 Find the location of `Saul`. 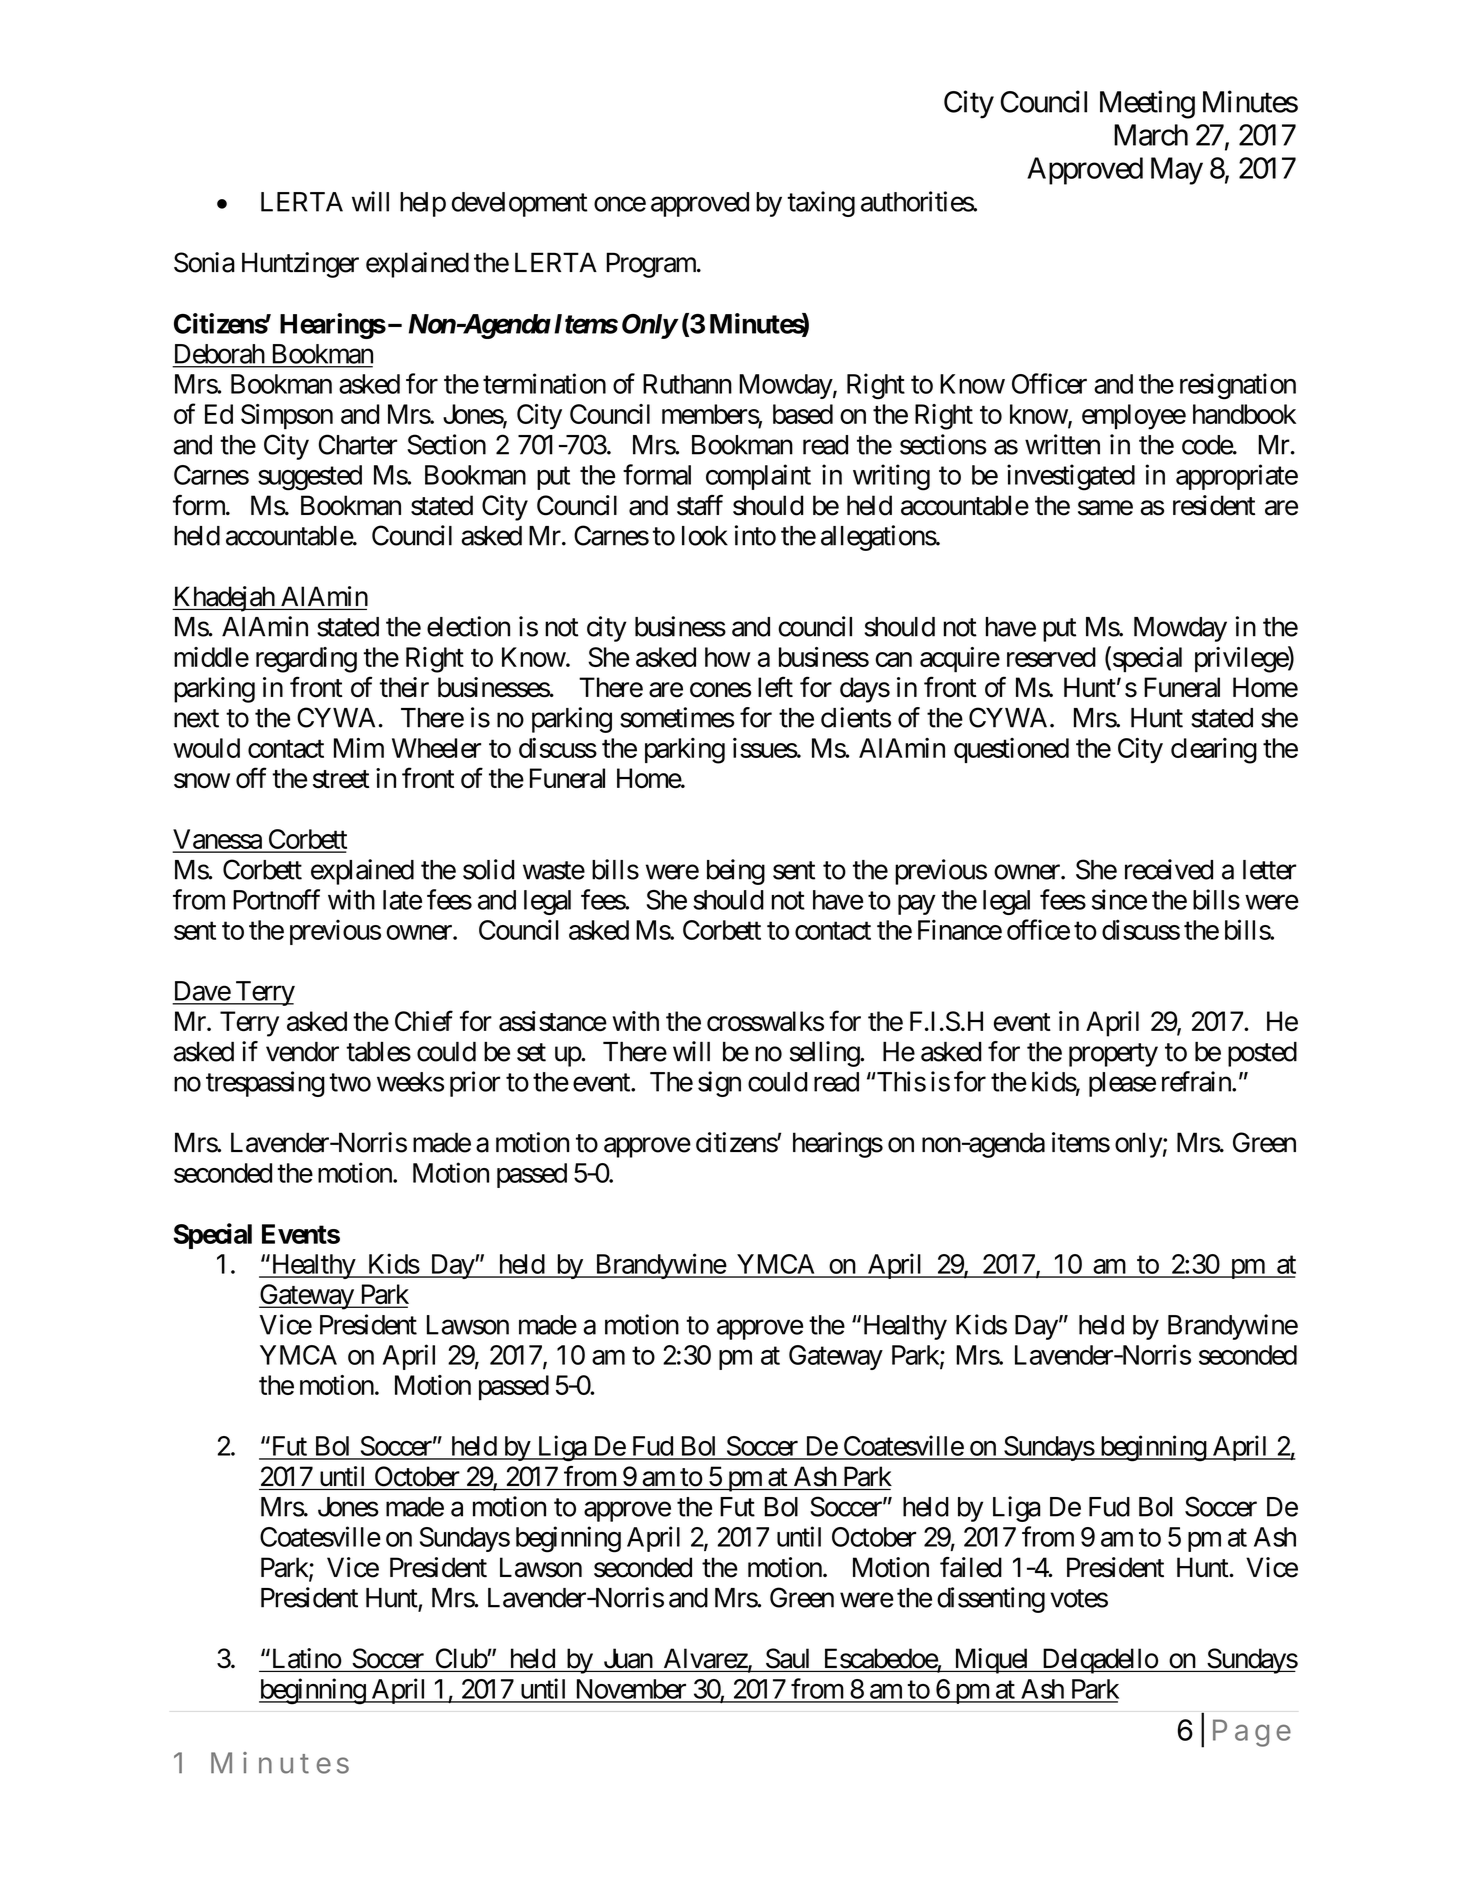

Saul is located at coordinates (787, 1658).
